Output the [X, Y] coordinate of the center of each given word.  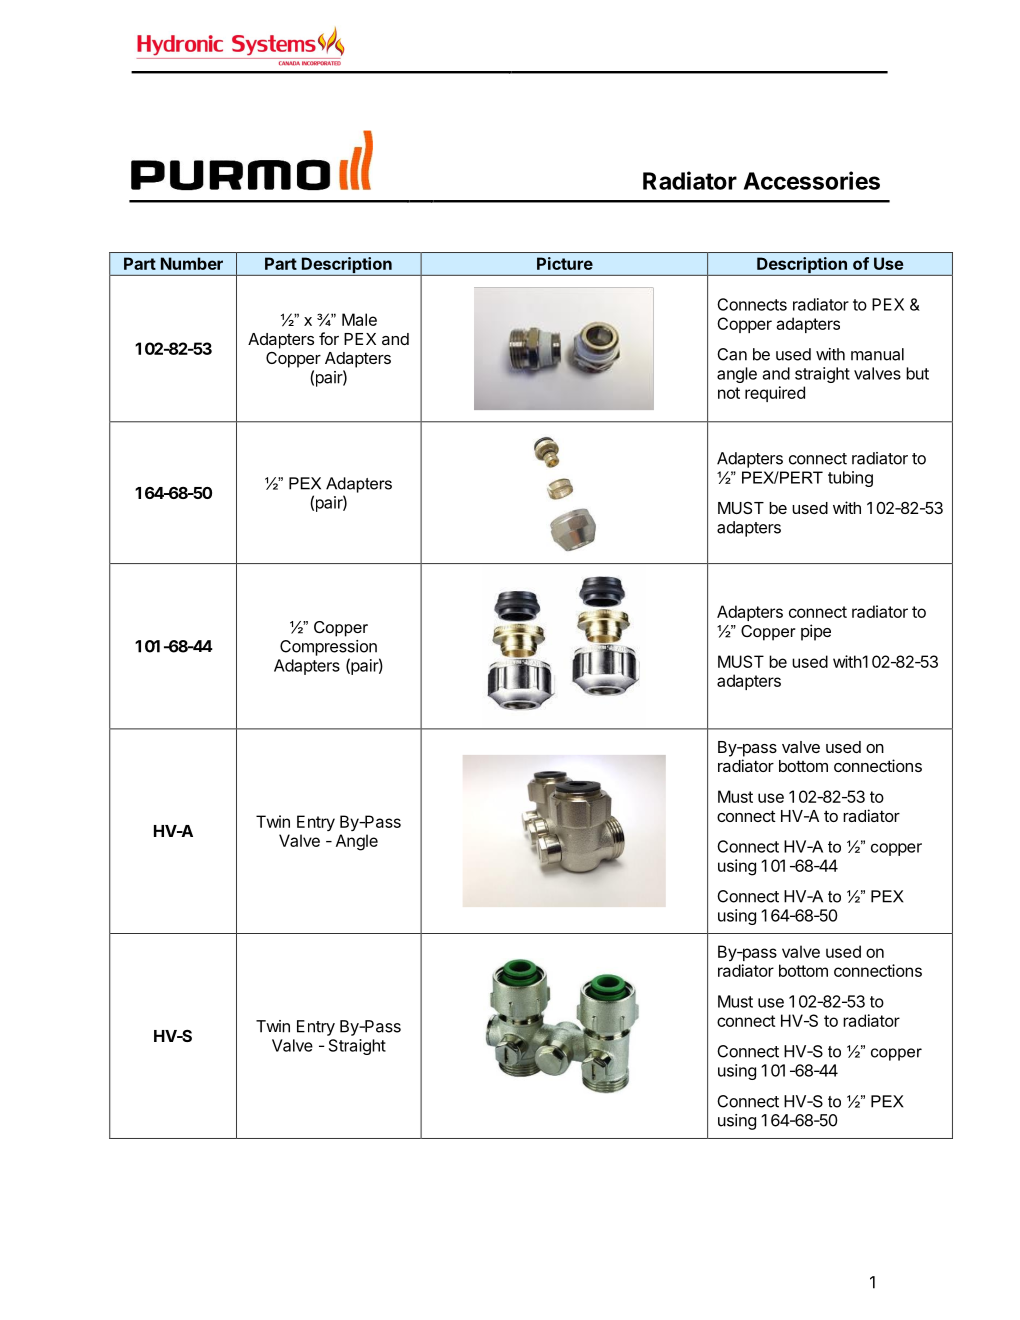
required [775, 394]
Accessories [812, 180]
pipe [816, 632]
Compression [328, 648]
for [329, 338]
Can [732, 354]
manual [877, 354]
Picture [565, 263]
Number [192, 263]
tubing [850, 479]
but [917, 373]
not [729, 393]
